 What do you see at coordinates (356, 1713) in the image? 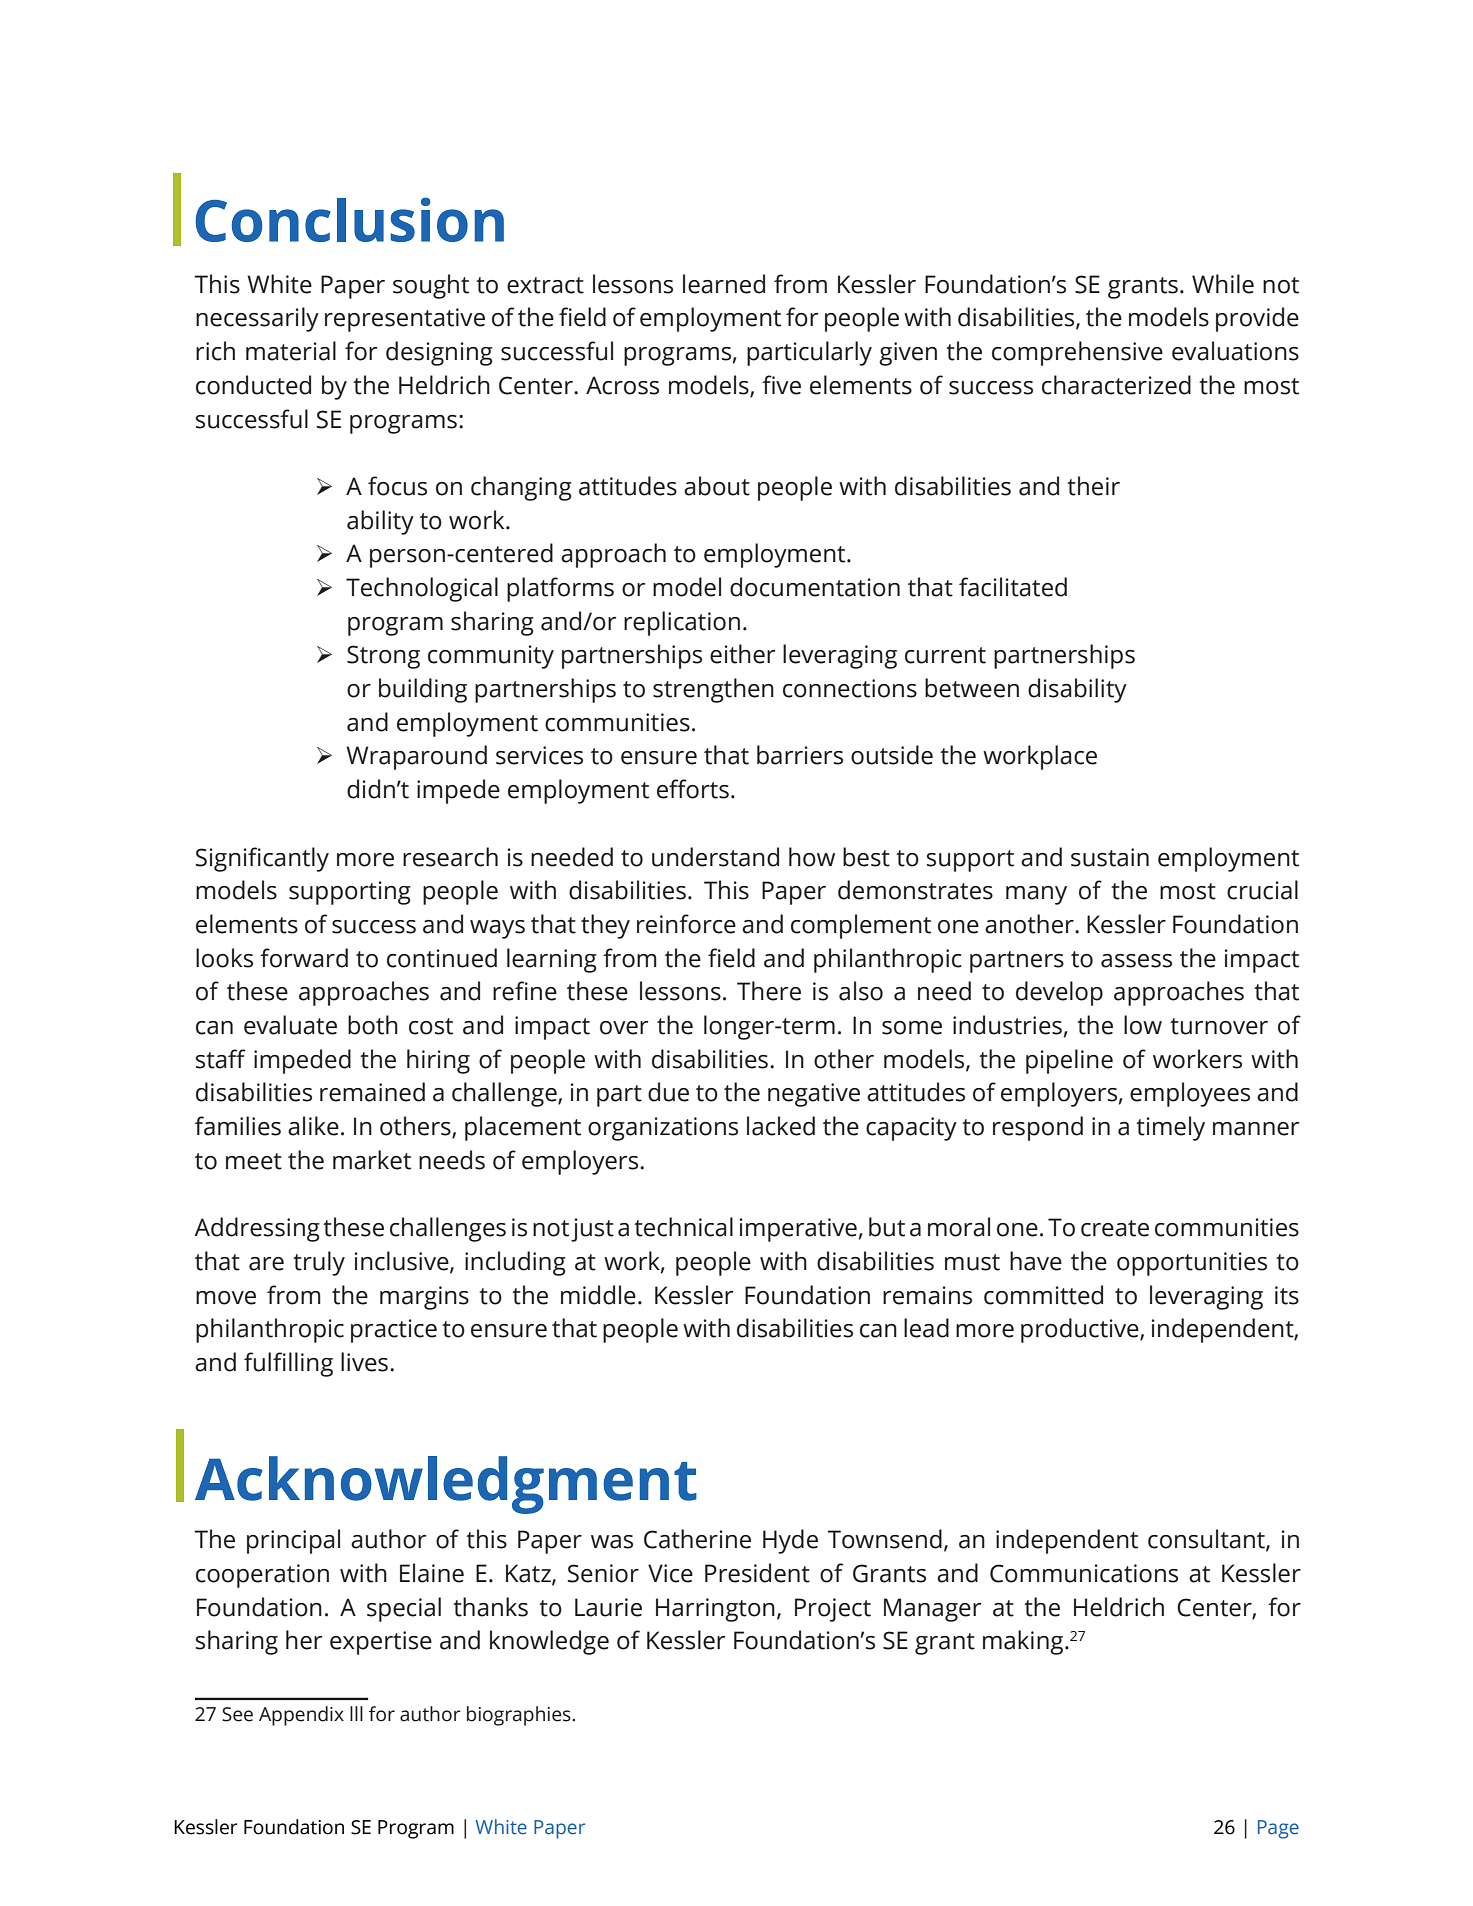
I see `lll` at bounding box center [356, 1713].
